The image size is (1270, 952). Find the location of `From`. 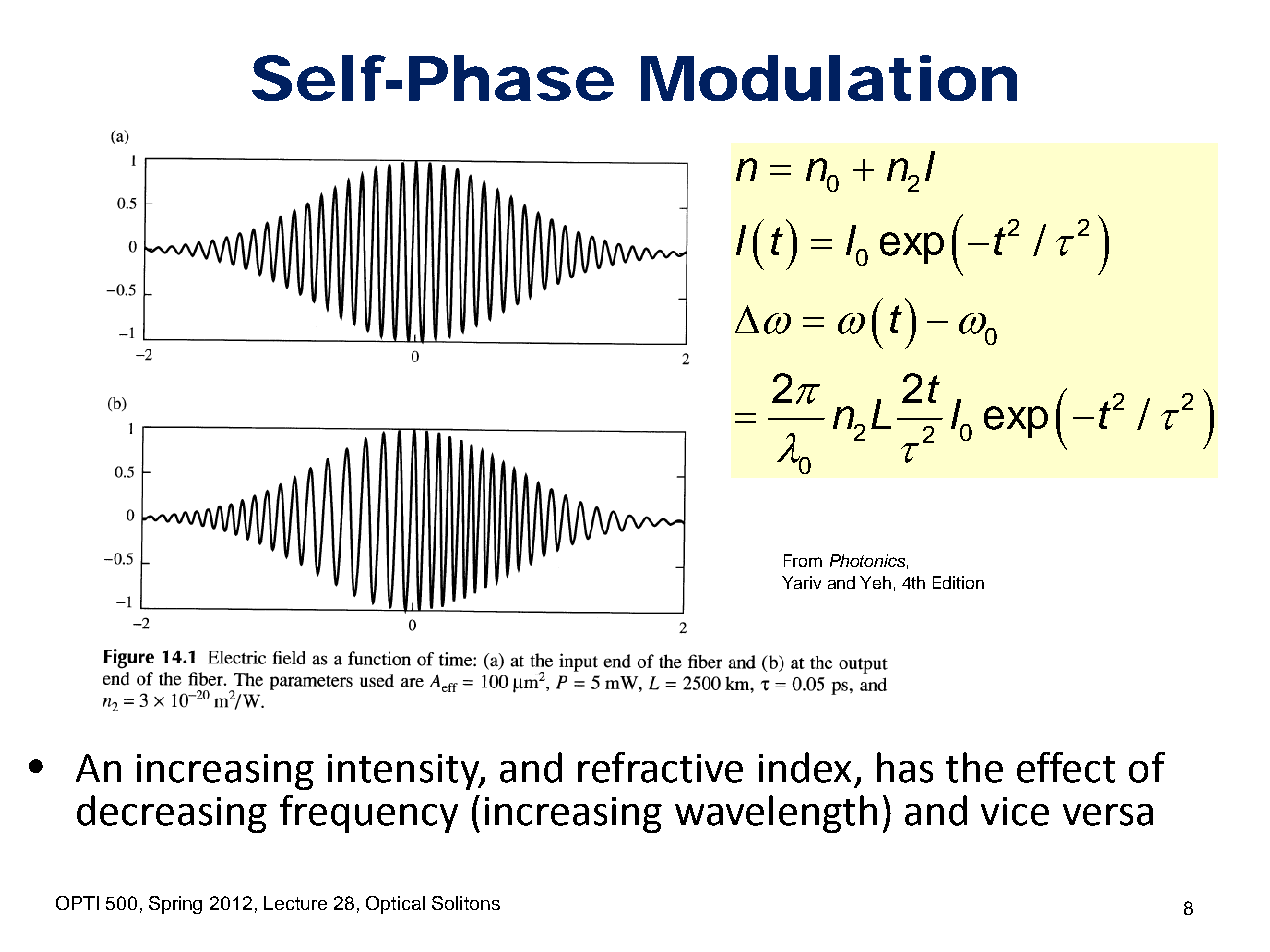

From is located at coordinates (803, 560).
